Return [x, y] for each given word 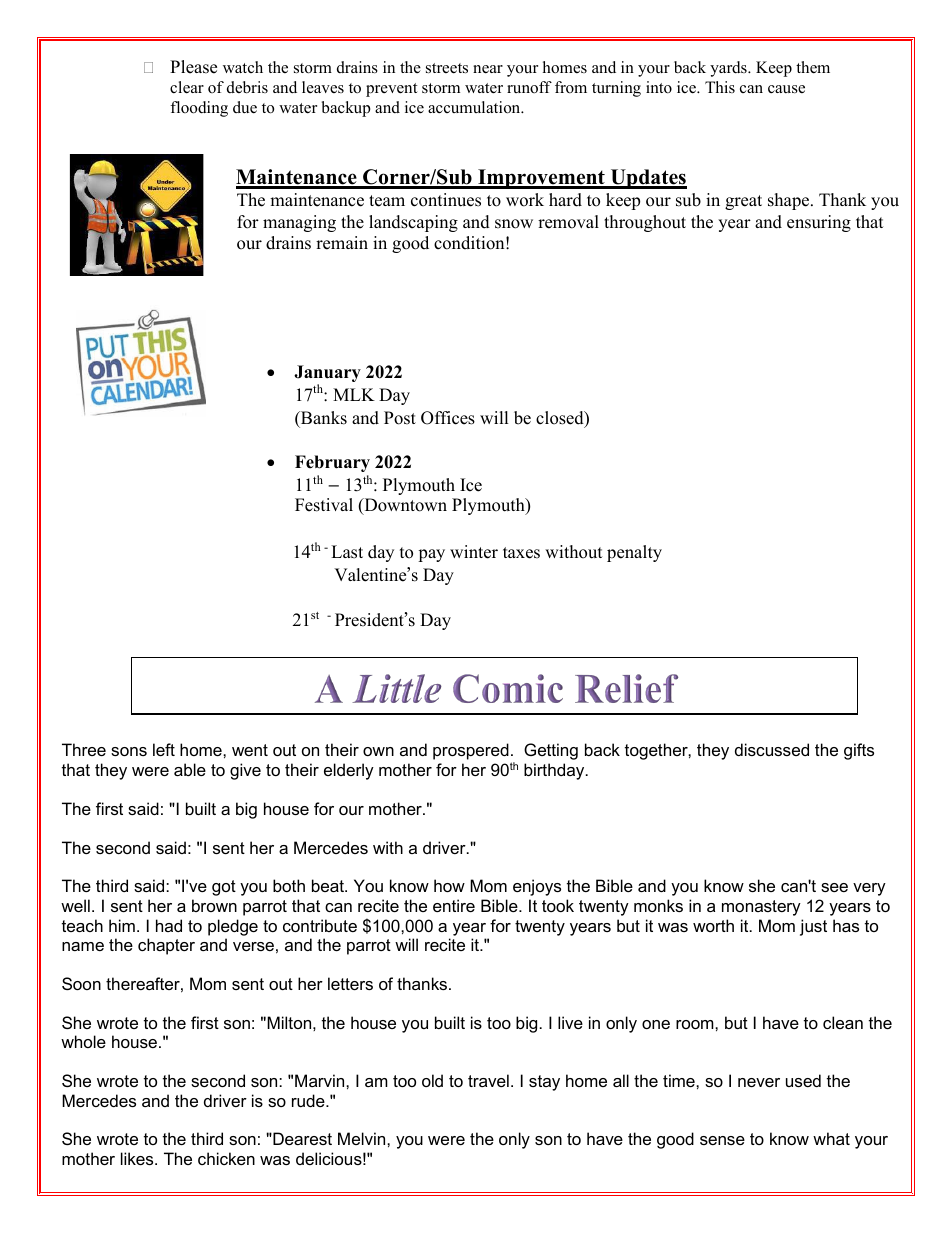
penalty [634, 553]
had [169, 925]
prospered [471, 751]
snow [514, 224]
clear [187, 87]
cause [786, 89]
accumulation [475, 107]
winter [474, 552]
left [164, 749]
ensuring [819, 223]
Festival [324, 505]
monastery [761, 908]
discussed [772, 749]
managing [299, 223]
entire [454, 905]
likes [138, 1158]
